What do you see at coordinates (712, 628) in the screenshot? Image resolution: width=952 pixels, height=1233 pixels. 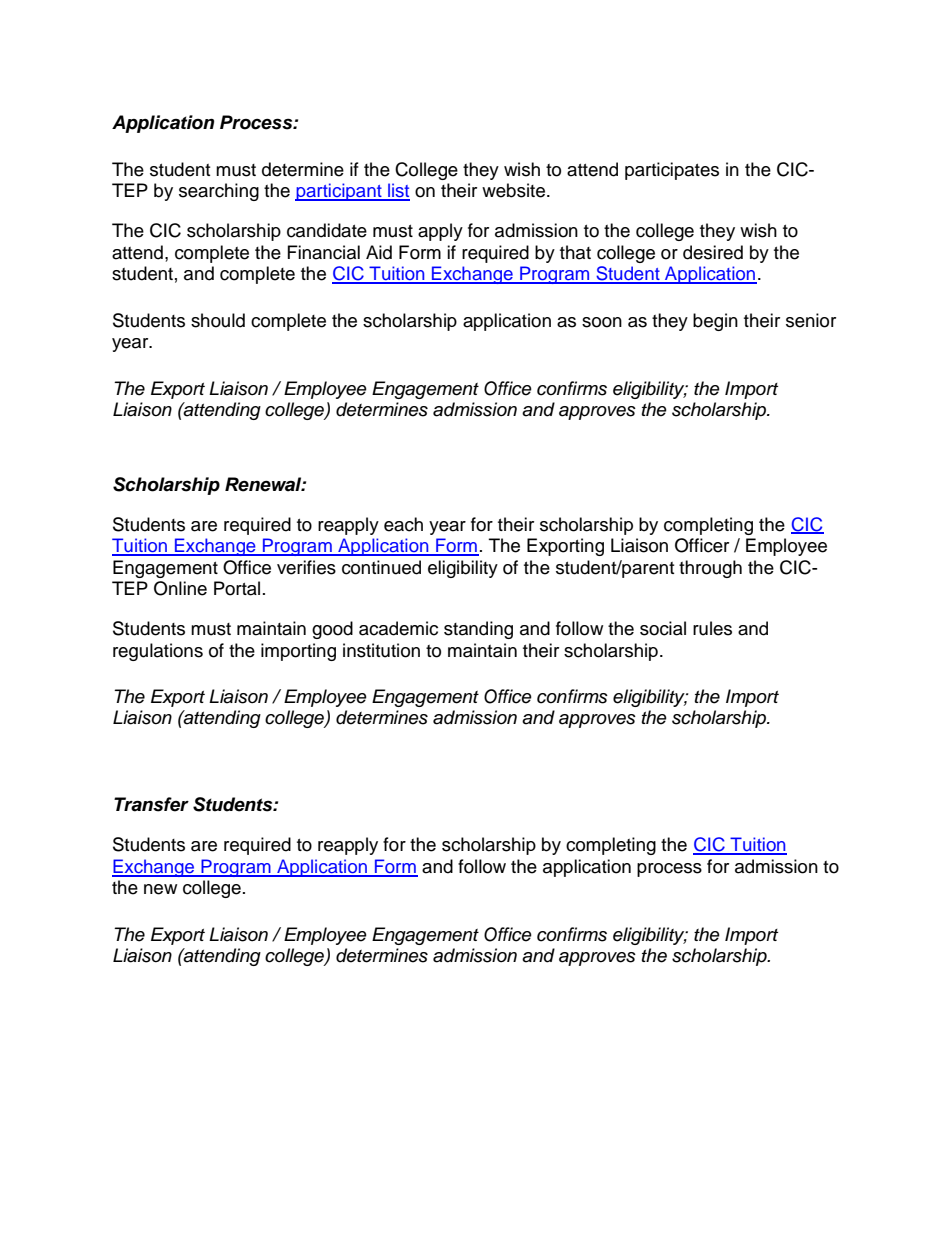 I see `rules` at bounding box center [712, 628].
